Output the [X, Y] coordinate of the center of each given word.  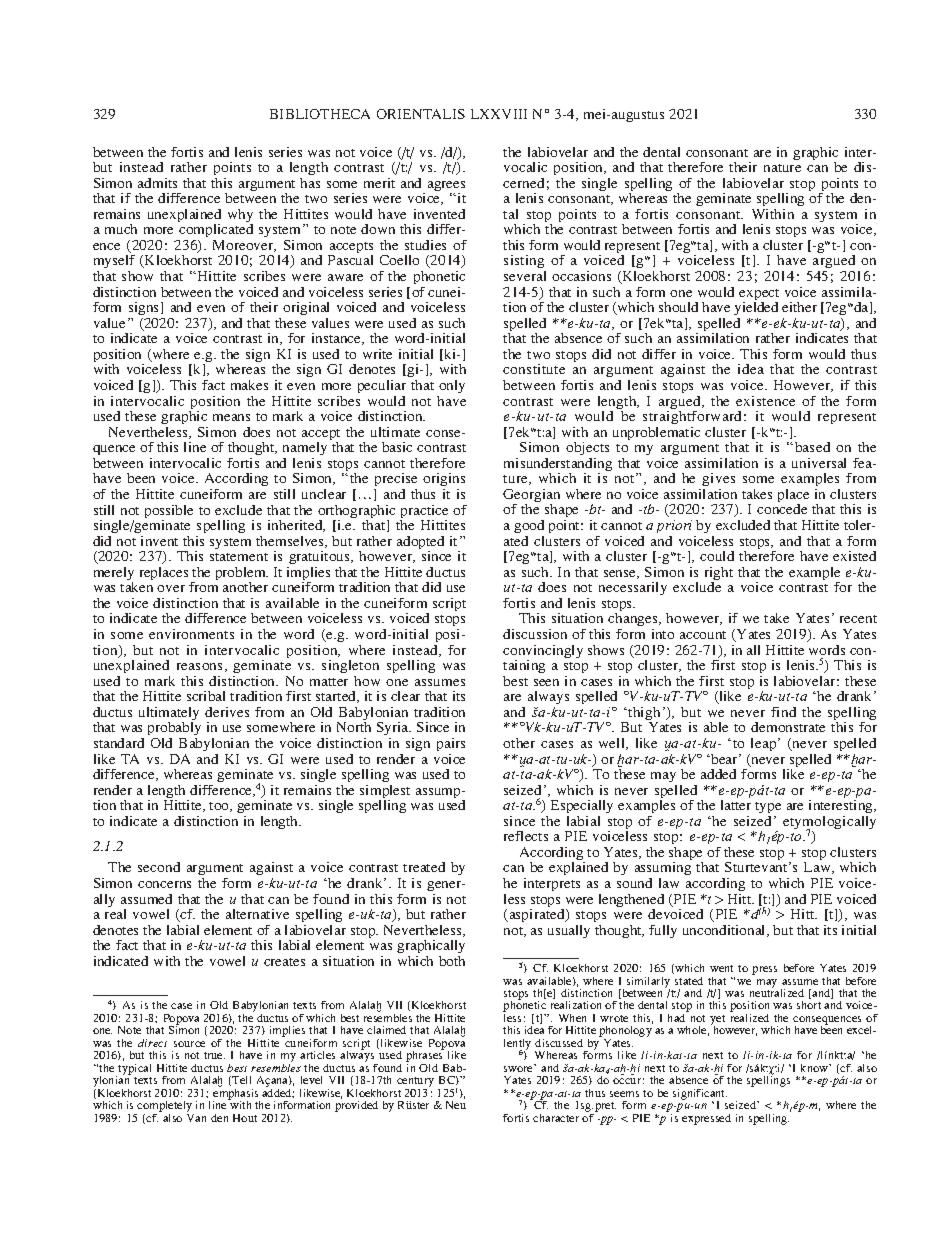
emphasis [236, 1094]
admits [157, 183]
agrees [446, 187]
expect [759, 296]
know [816, 1068]
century [415, 1083]
